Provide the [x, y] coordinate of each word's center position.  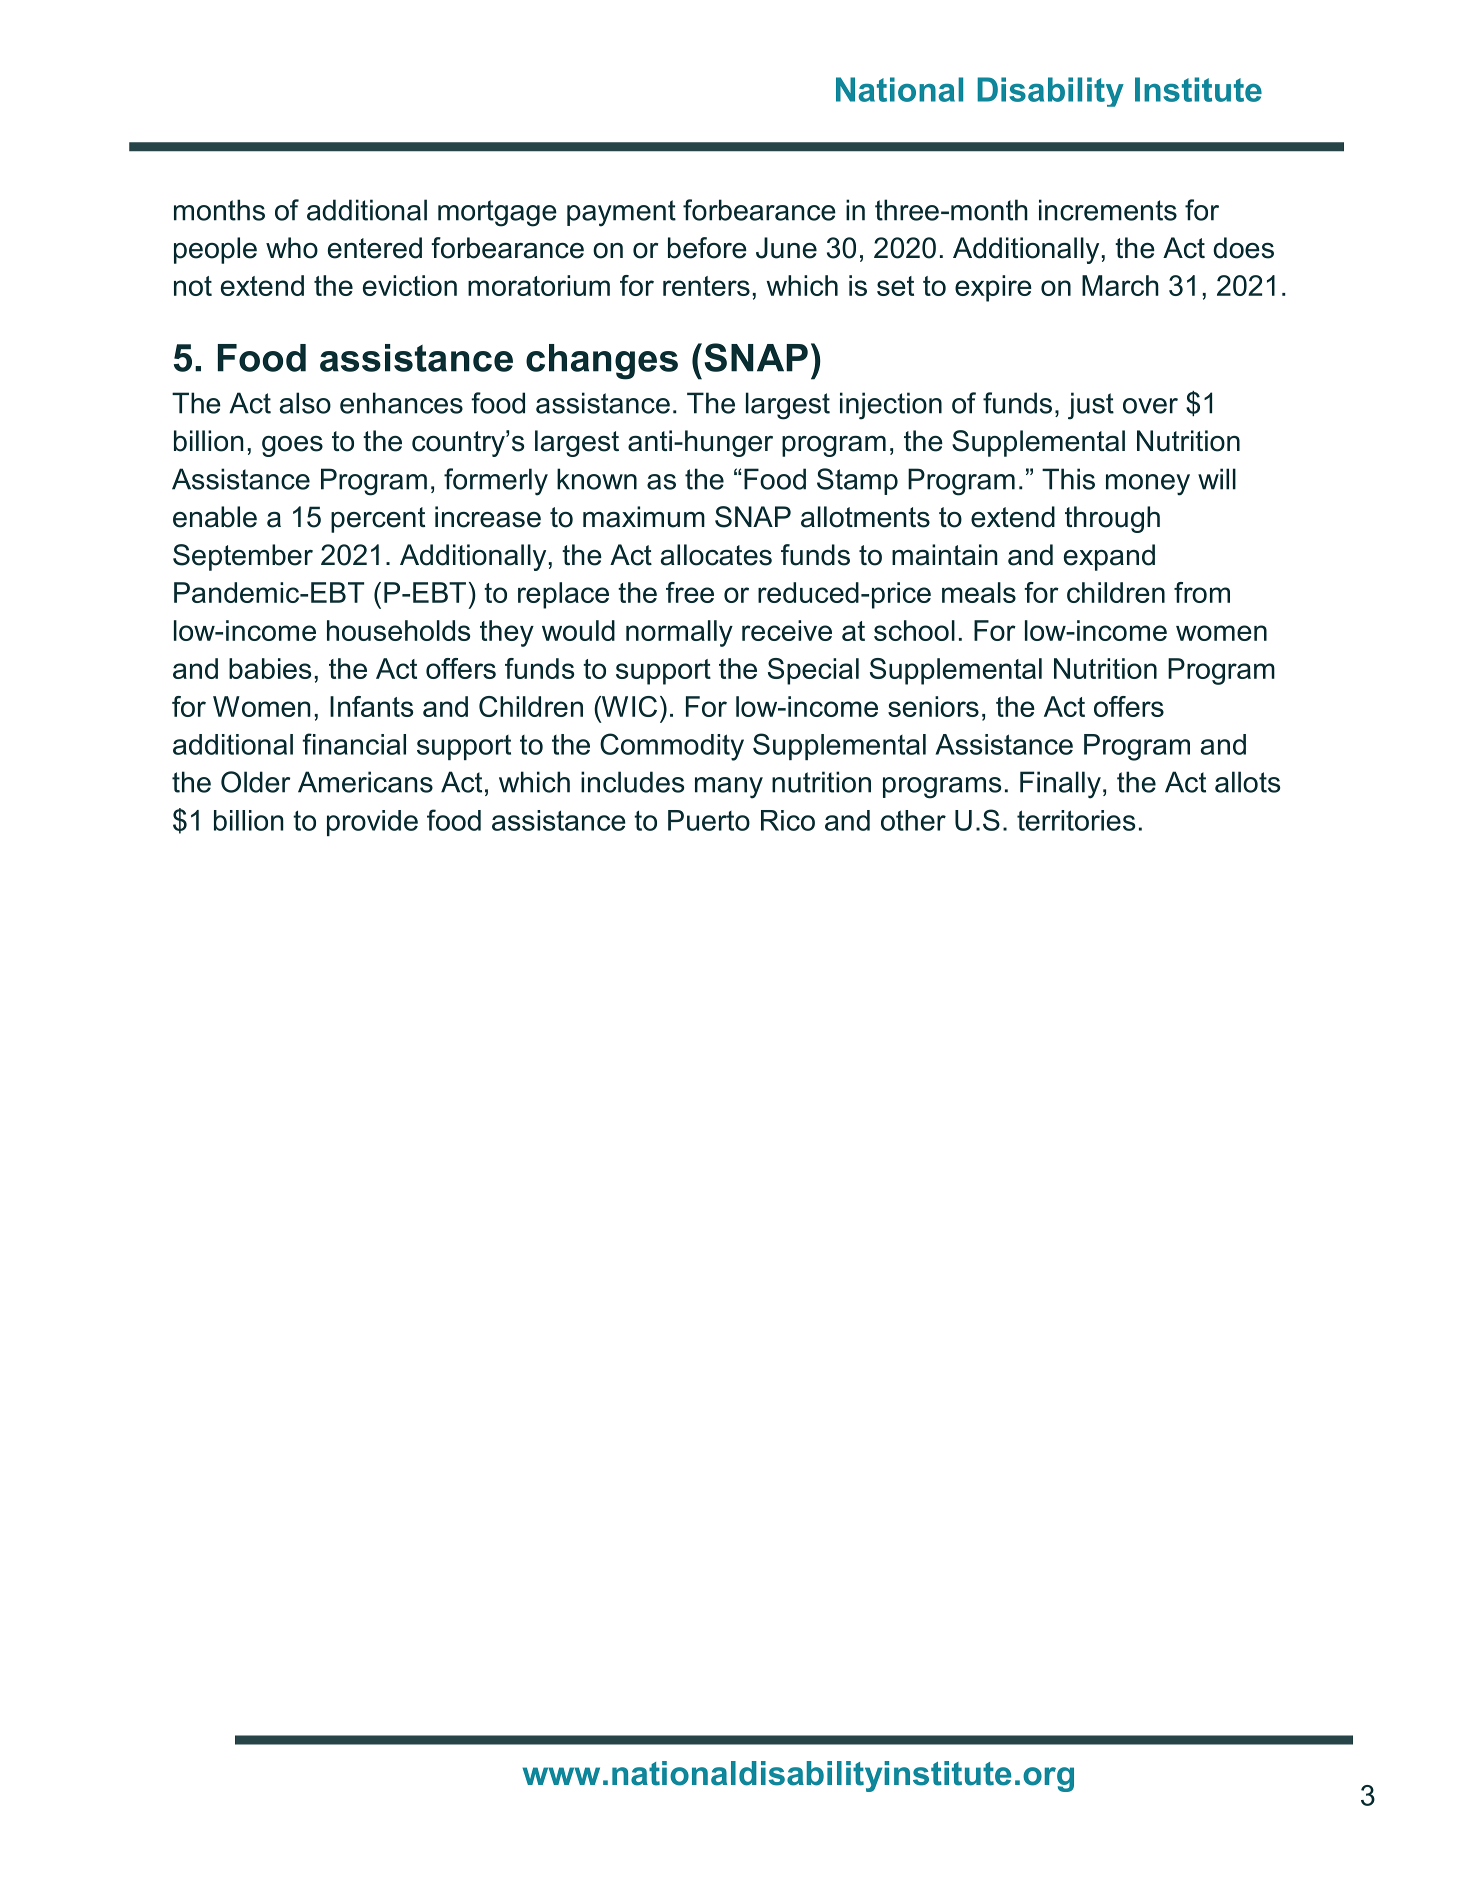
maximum [644, 517]
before [707, 248]
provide [372, 823]
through [1112, 519]
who [292, 248]
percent [378, 520]
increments [1108, 210]
